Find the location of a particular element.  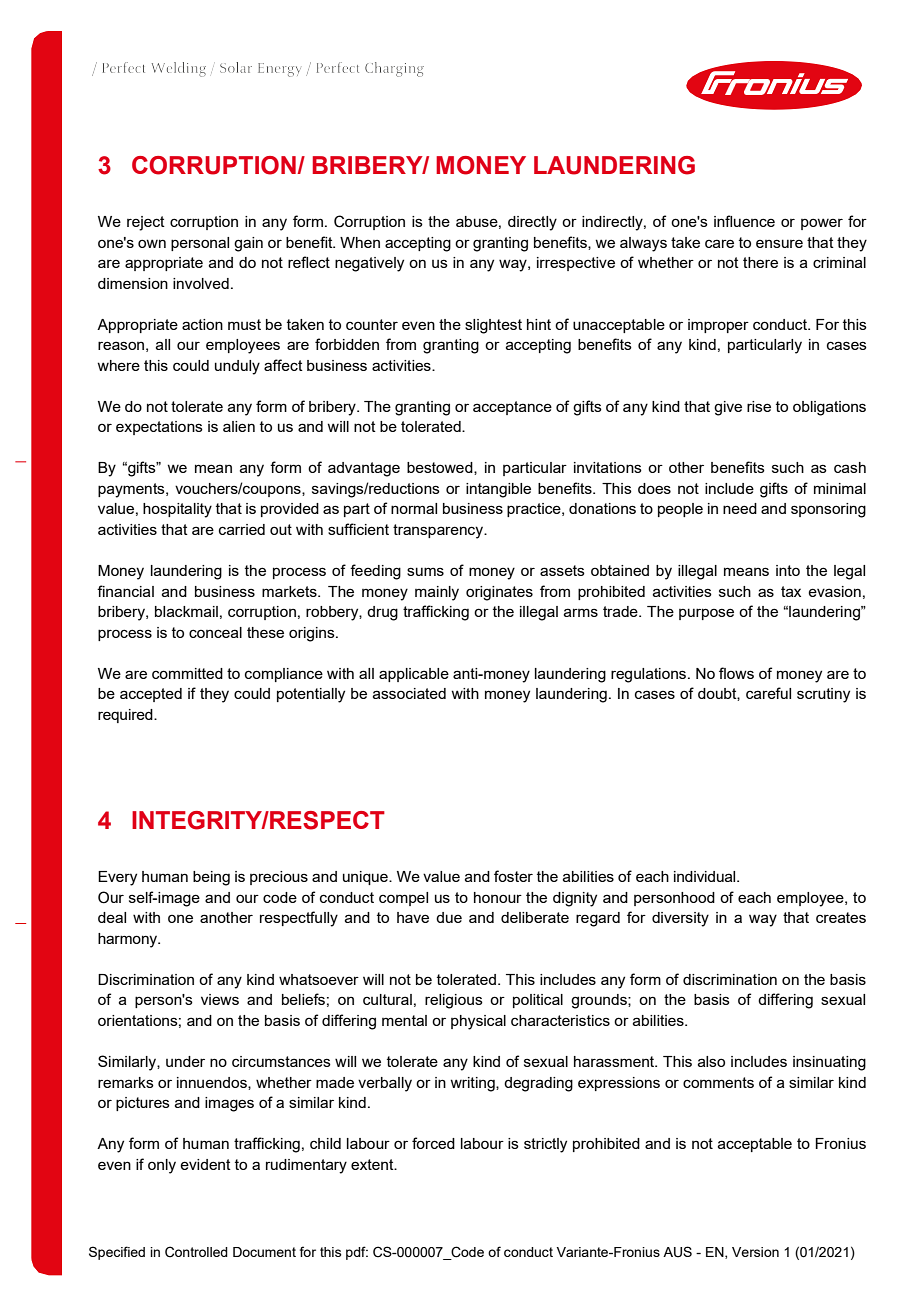

Version is located at coordinates (755, 1252).
